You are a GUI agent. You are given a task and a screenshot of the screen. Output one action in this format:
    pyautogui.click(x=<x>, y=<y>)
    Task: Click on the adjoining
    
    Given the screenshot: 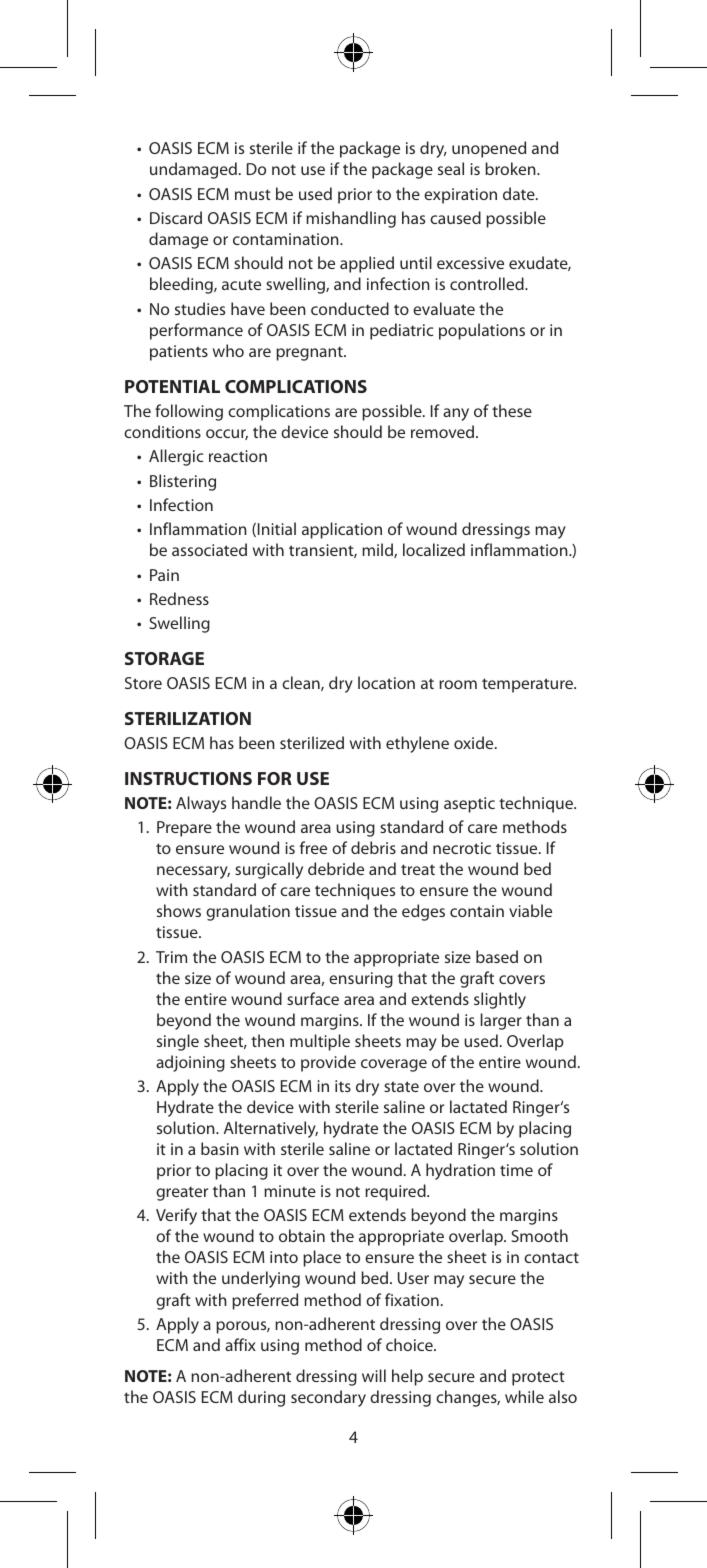 What is the action you would take?
    pyautogui.click(x=190, y=1063)
